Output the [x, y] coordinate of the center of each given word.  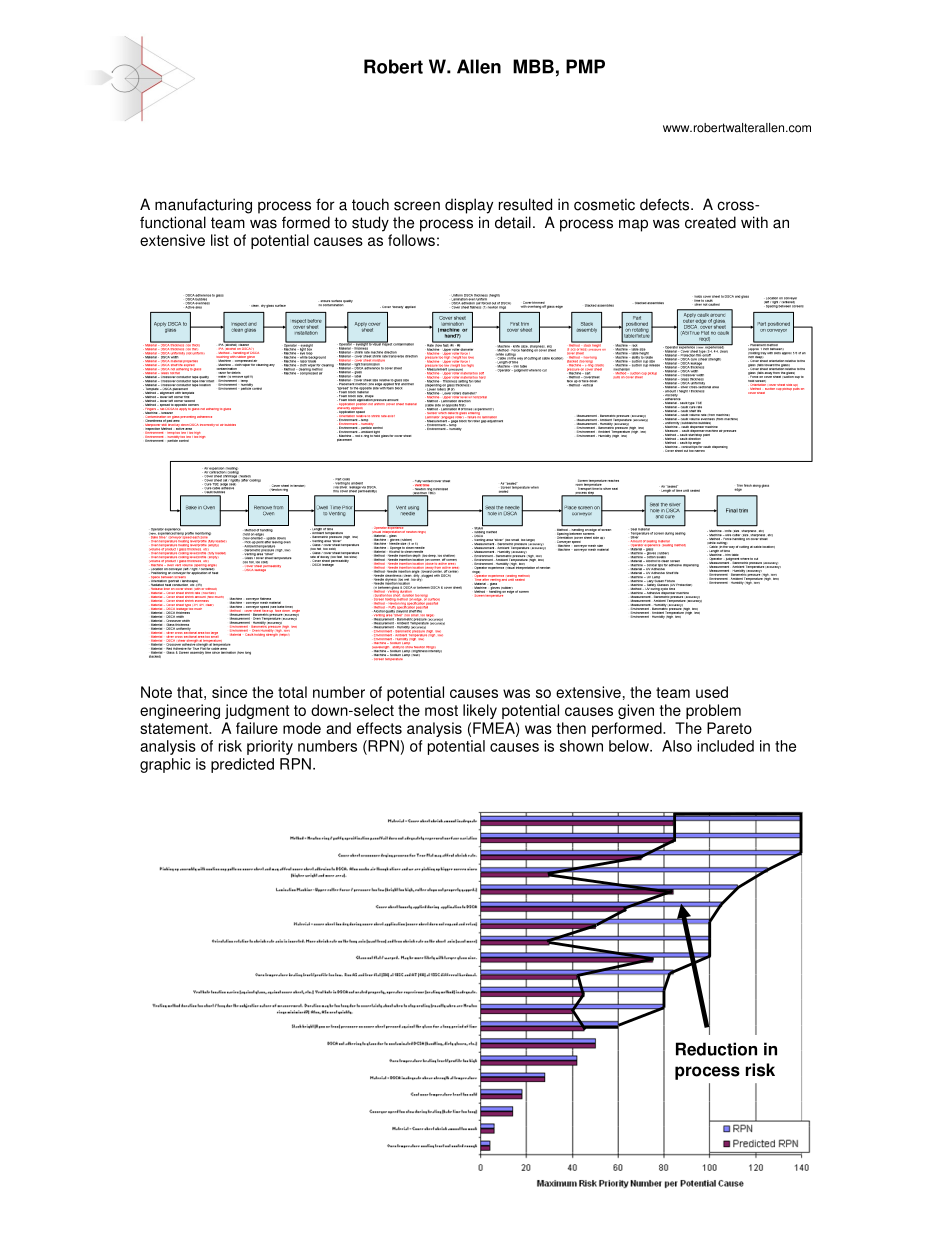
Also [677, 746]
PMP [585, 66]
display [469, 206]
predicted [242, 765]
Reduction [716, 1049]
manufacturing [203, 206]
